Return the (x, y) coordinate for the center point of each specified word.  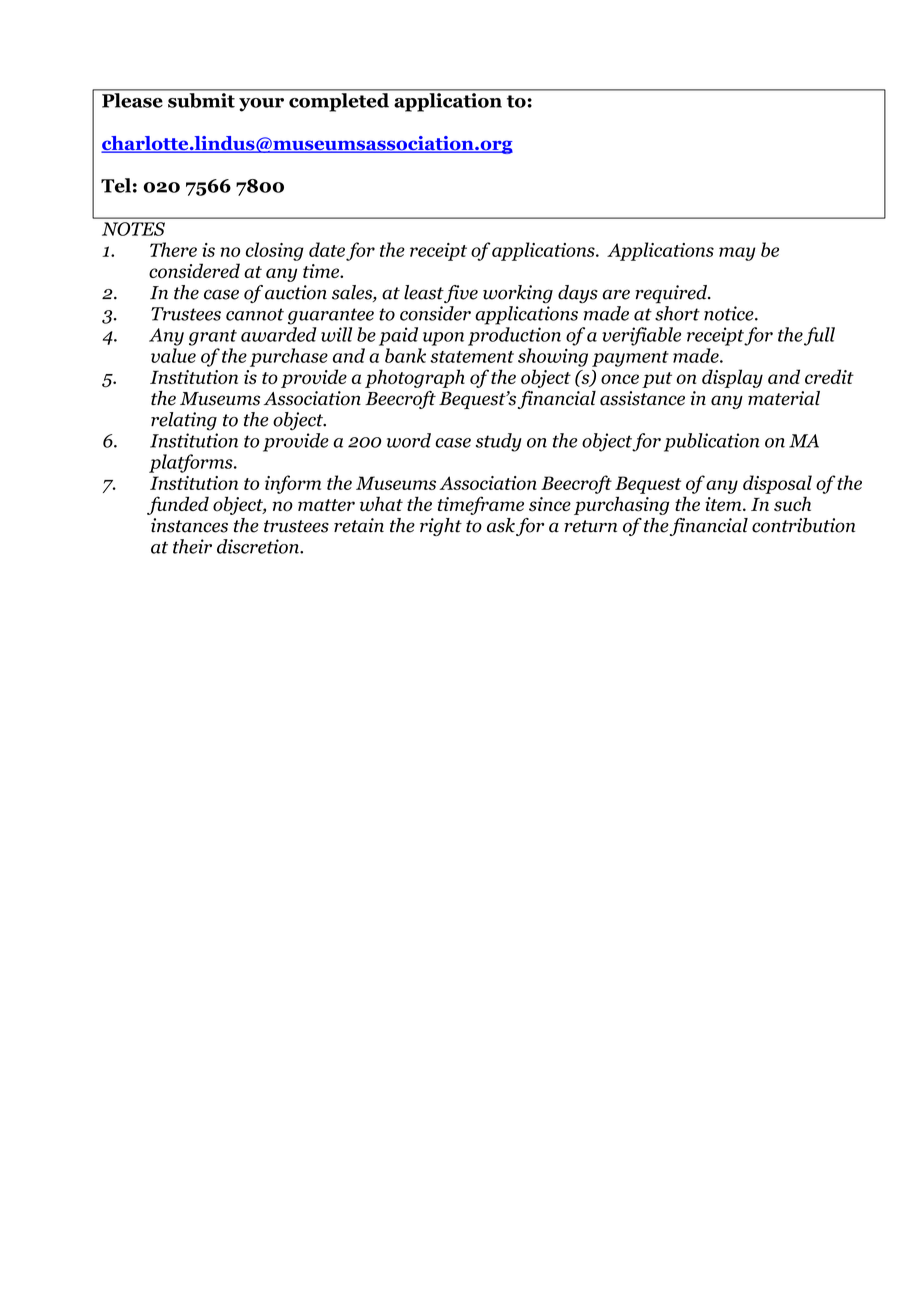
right (441, 527)
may (737, 254)
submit (201, 100)
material (784, 398)
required (672, 294)
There (173, 249)
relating (184, 421)
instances (189, 525)
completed (339, 102)
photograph (415, 378)
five (460, 294)
